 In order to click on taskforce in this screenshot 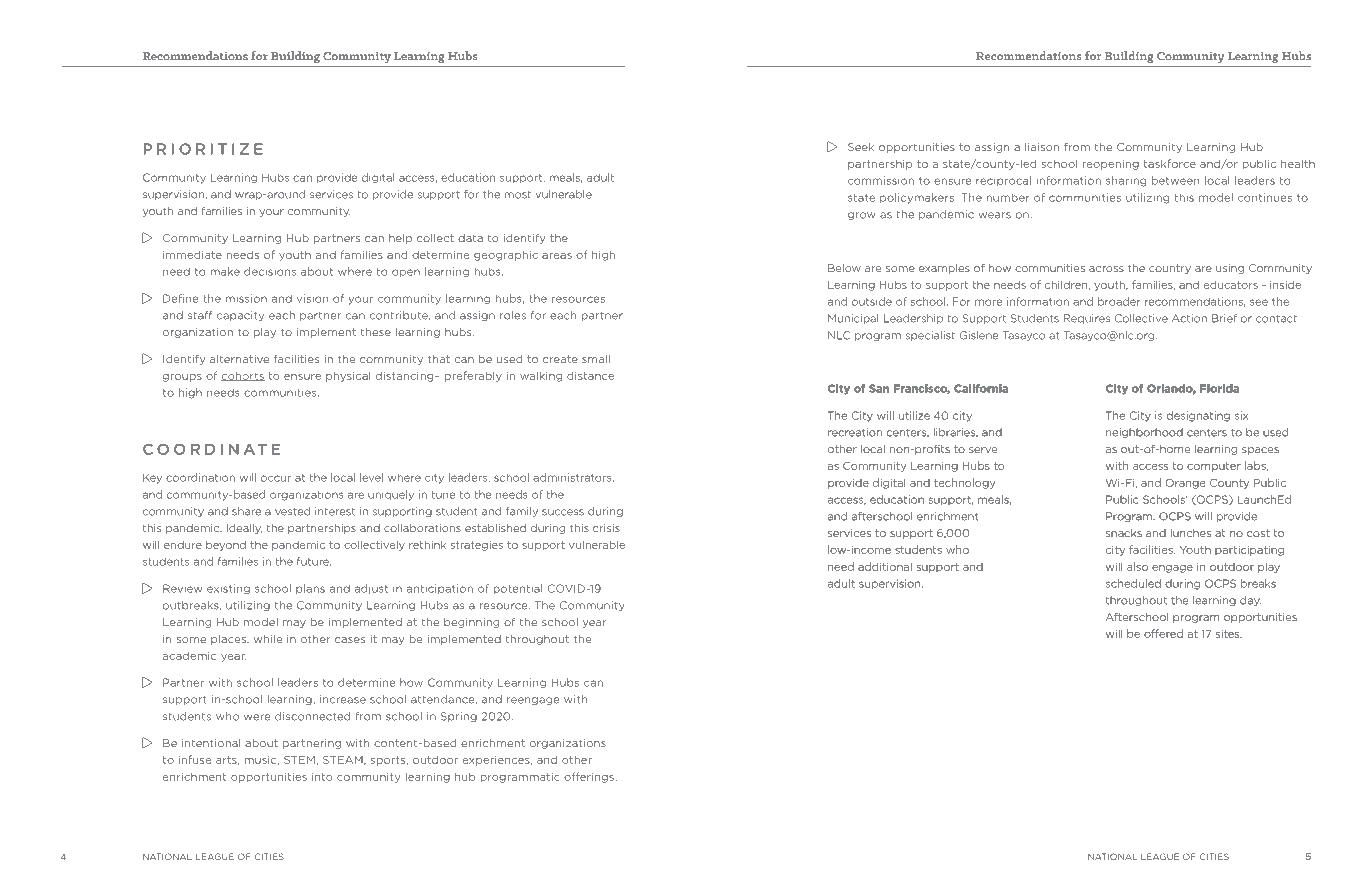, I will do `click(1170, 163)`.
